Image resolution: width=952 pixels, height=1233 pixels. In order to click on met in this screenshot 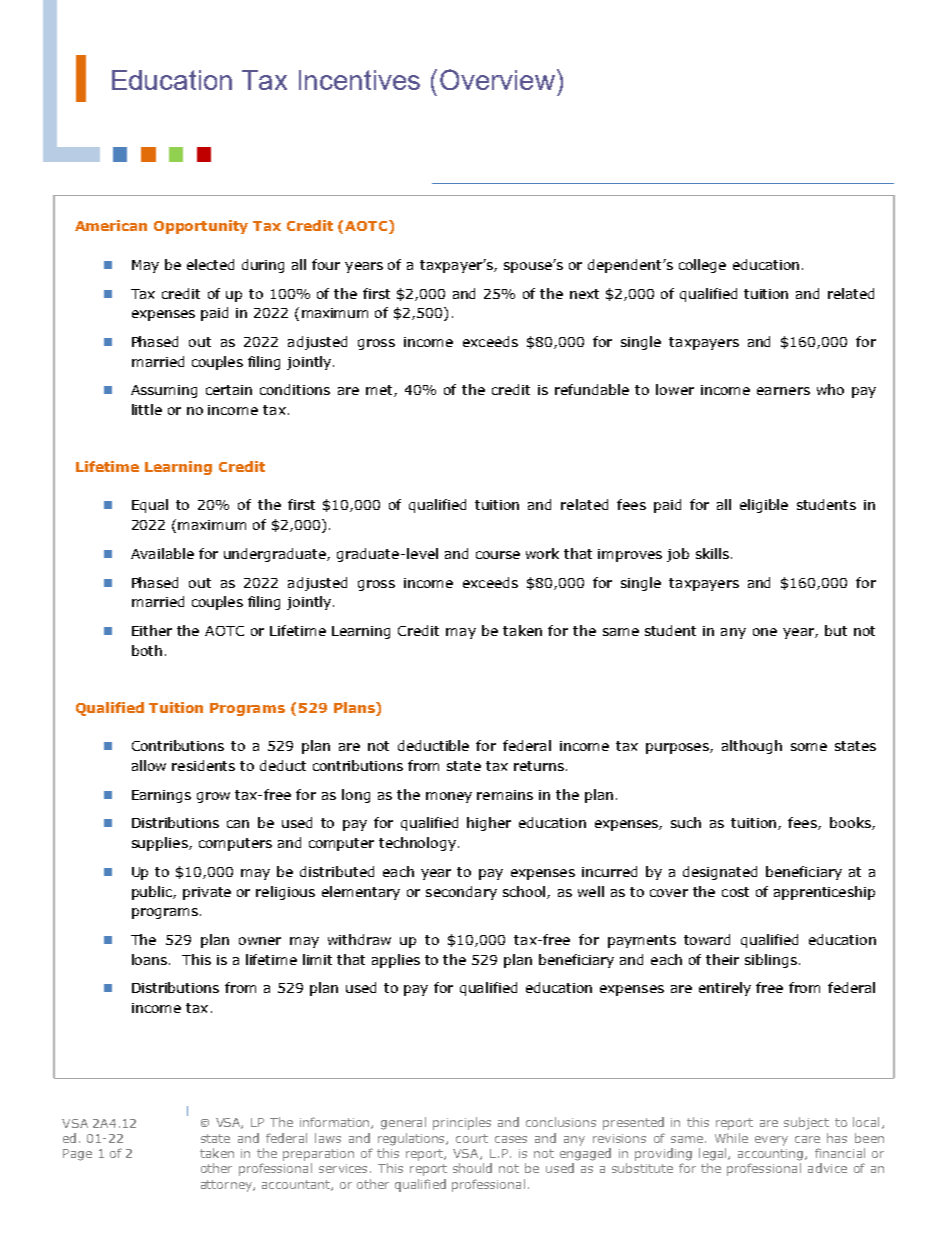, I will do `click(380, 391)`.
